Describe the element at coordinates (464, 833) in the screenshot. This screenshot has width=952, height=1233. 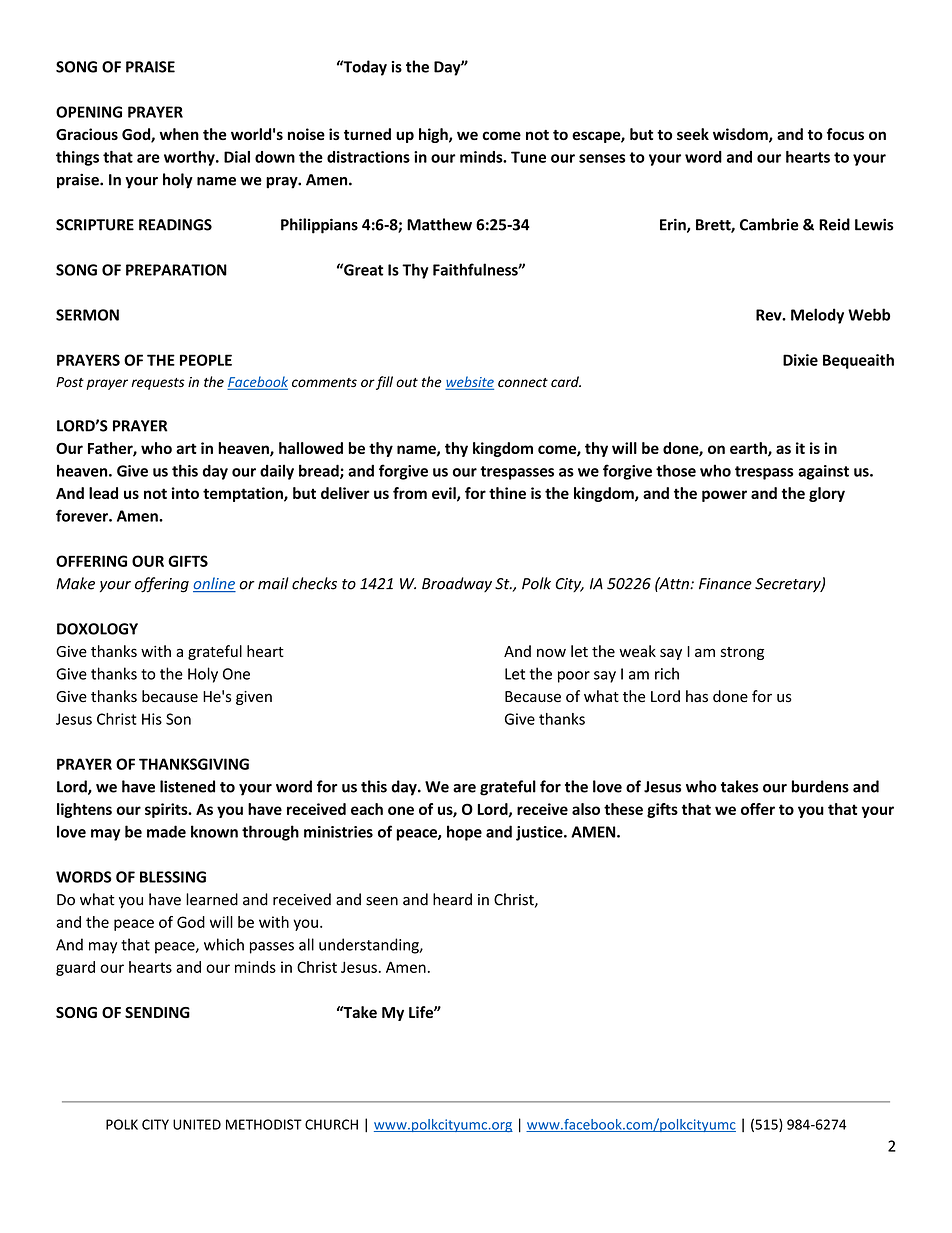
I see `hope` at that location.
